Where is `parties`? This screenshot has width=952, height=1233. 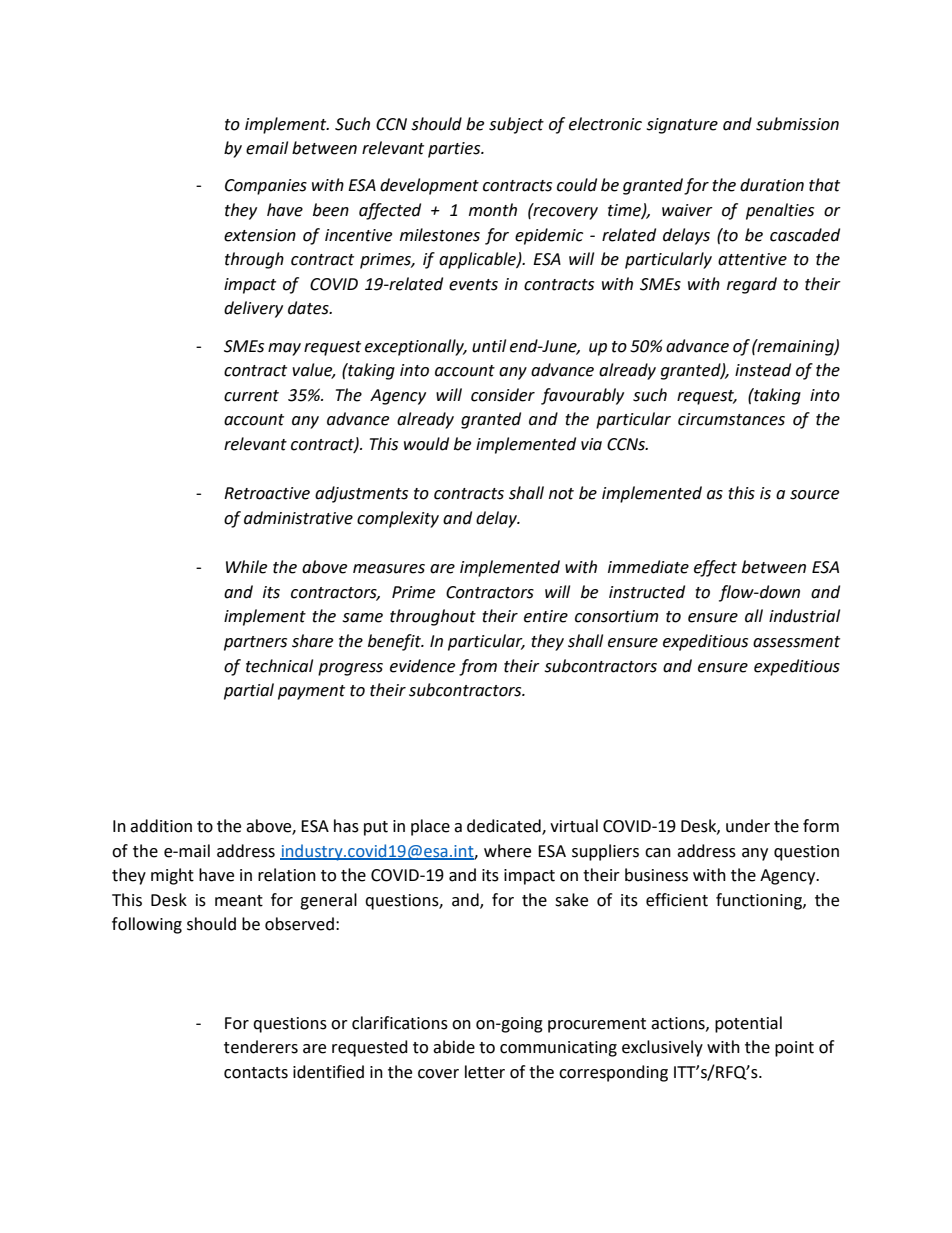
parties is located at coordinates (455, 150).
